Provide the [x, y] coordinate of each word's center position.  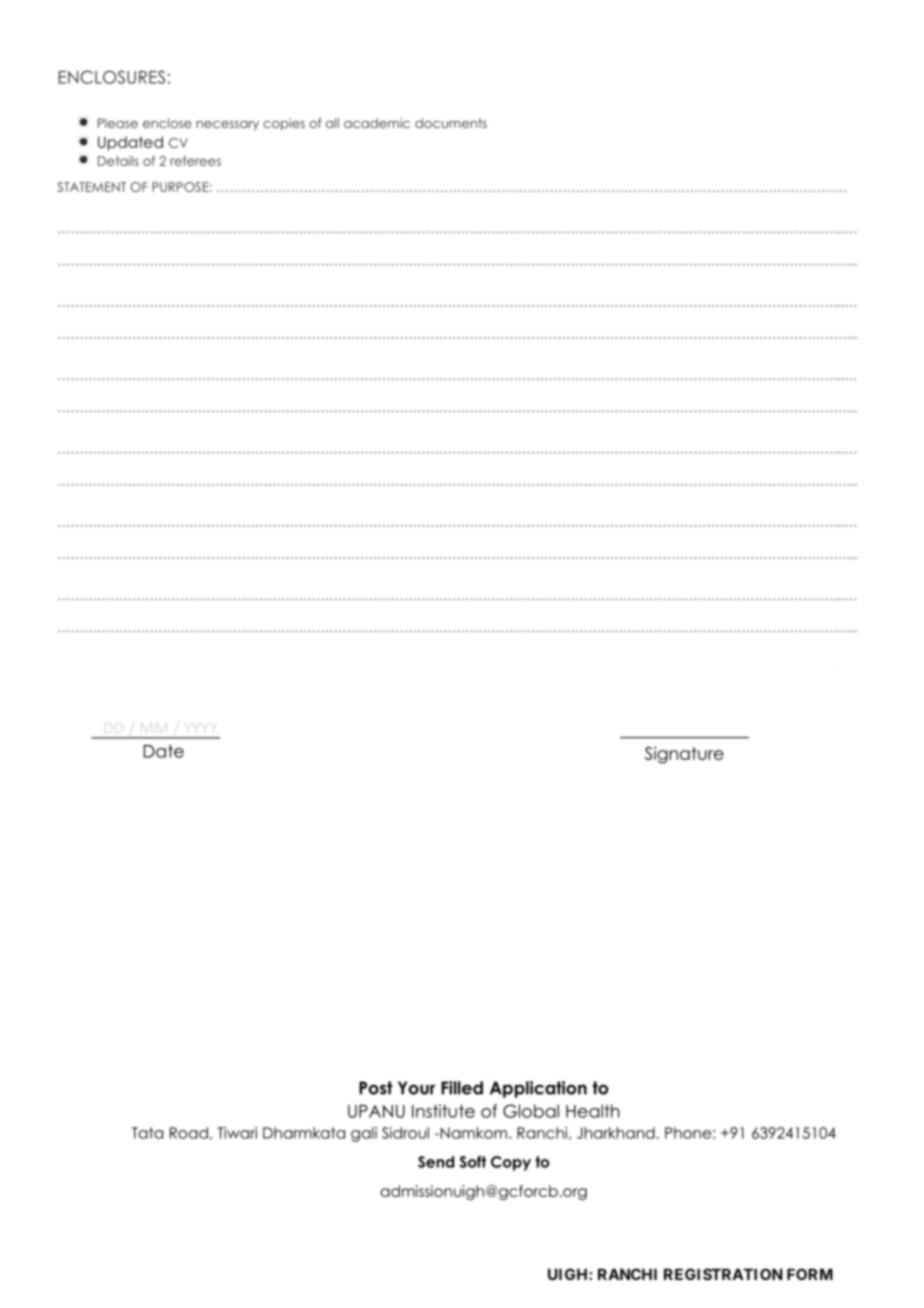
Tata [147, 1133]
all [332, 123]
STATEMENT [91, 187]
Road [189, 1133]
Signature [684, 755]
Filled [462, 1088]
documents [451, 123]
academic [377, 123]
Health [592, 1111]
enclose [167, 123]
